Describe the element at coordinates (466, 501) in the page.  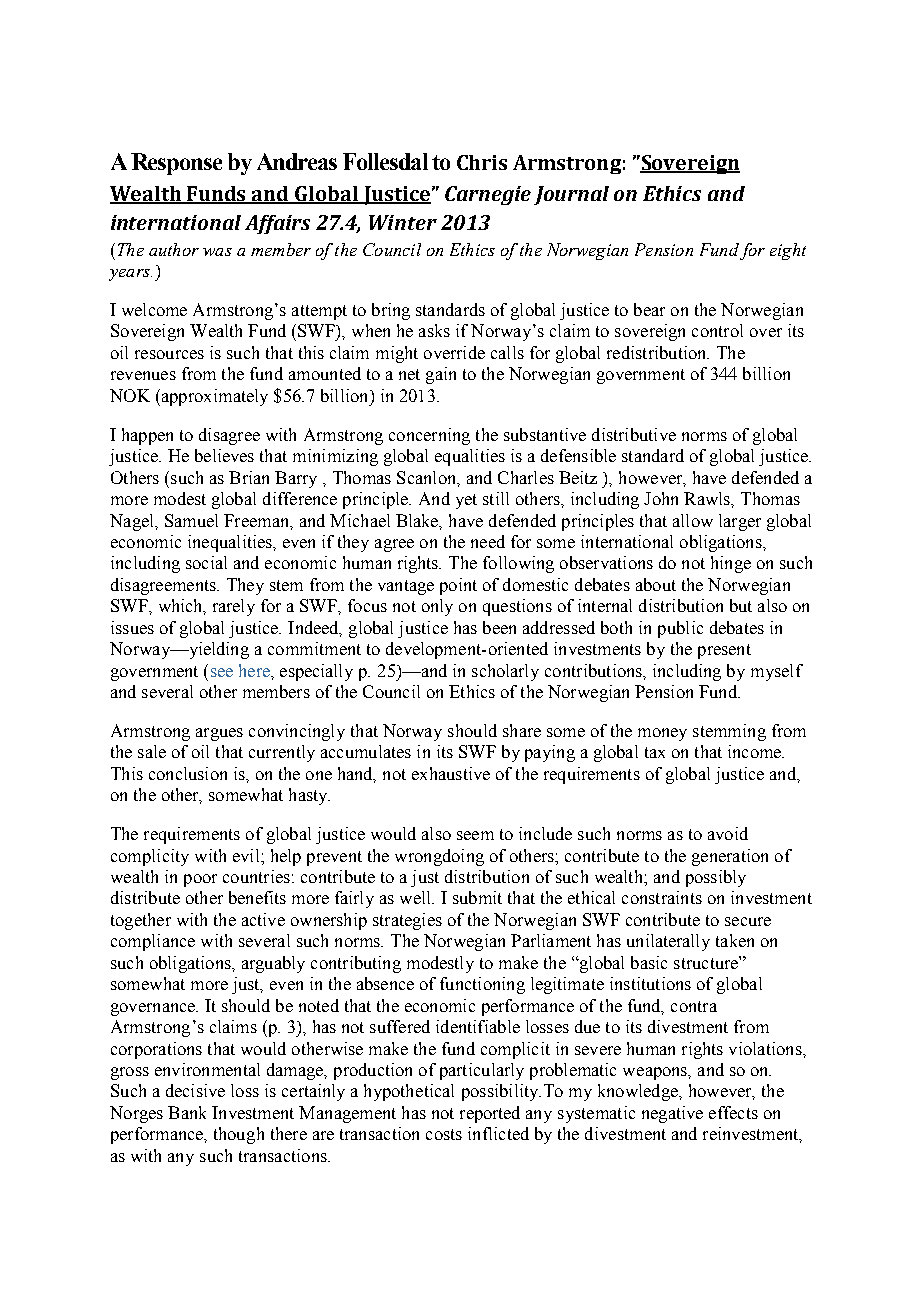
I see `yet` at that location.
